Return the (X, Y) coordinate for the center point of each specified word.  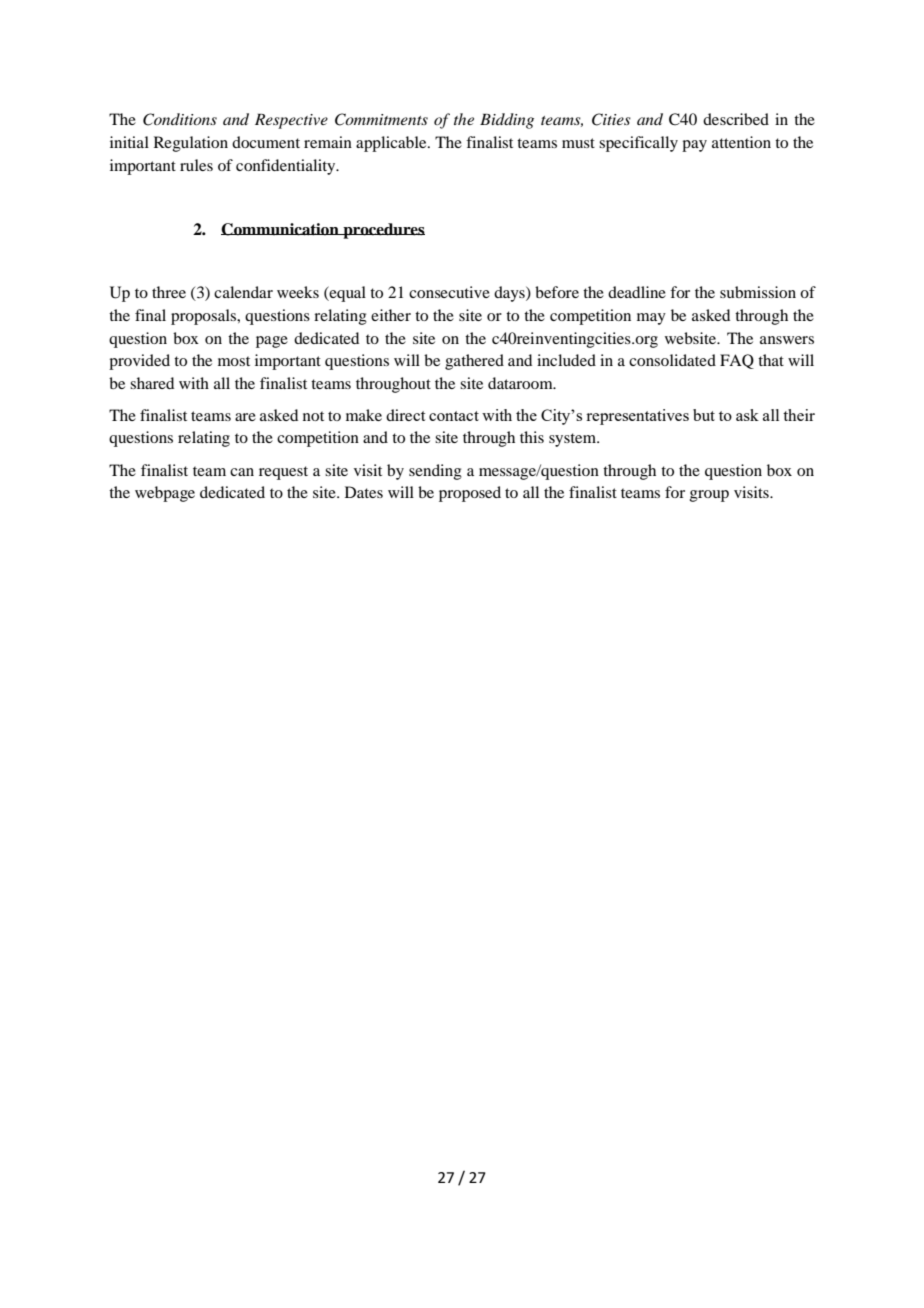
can (242, 472)
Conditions (180, 119)
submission (758, 292)
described (736, 119)
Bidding (507, 121)
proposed (470, 494)
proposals (205, 317)
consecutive (449, 292)
